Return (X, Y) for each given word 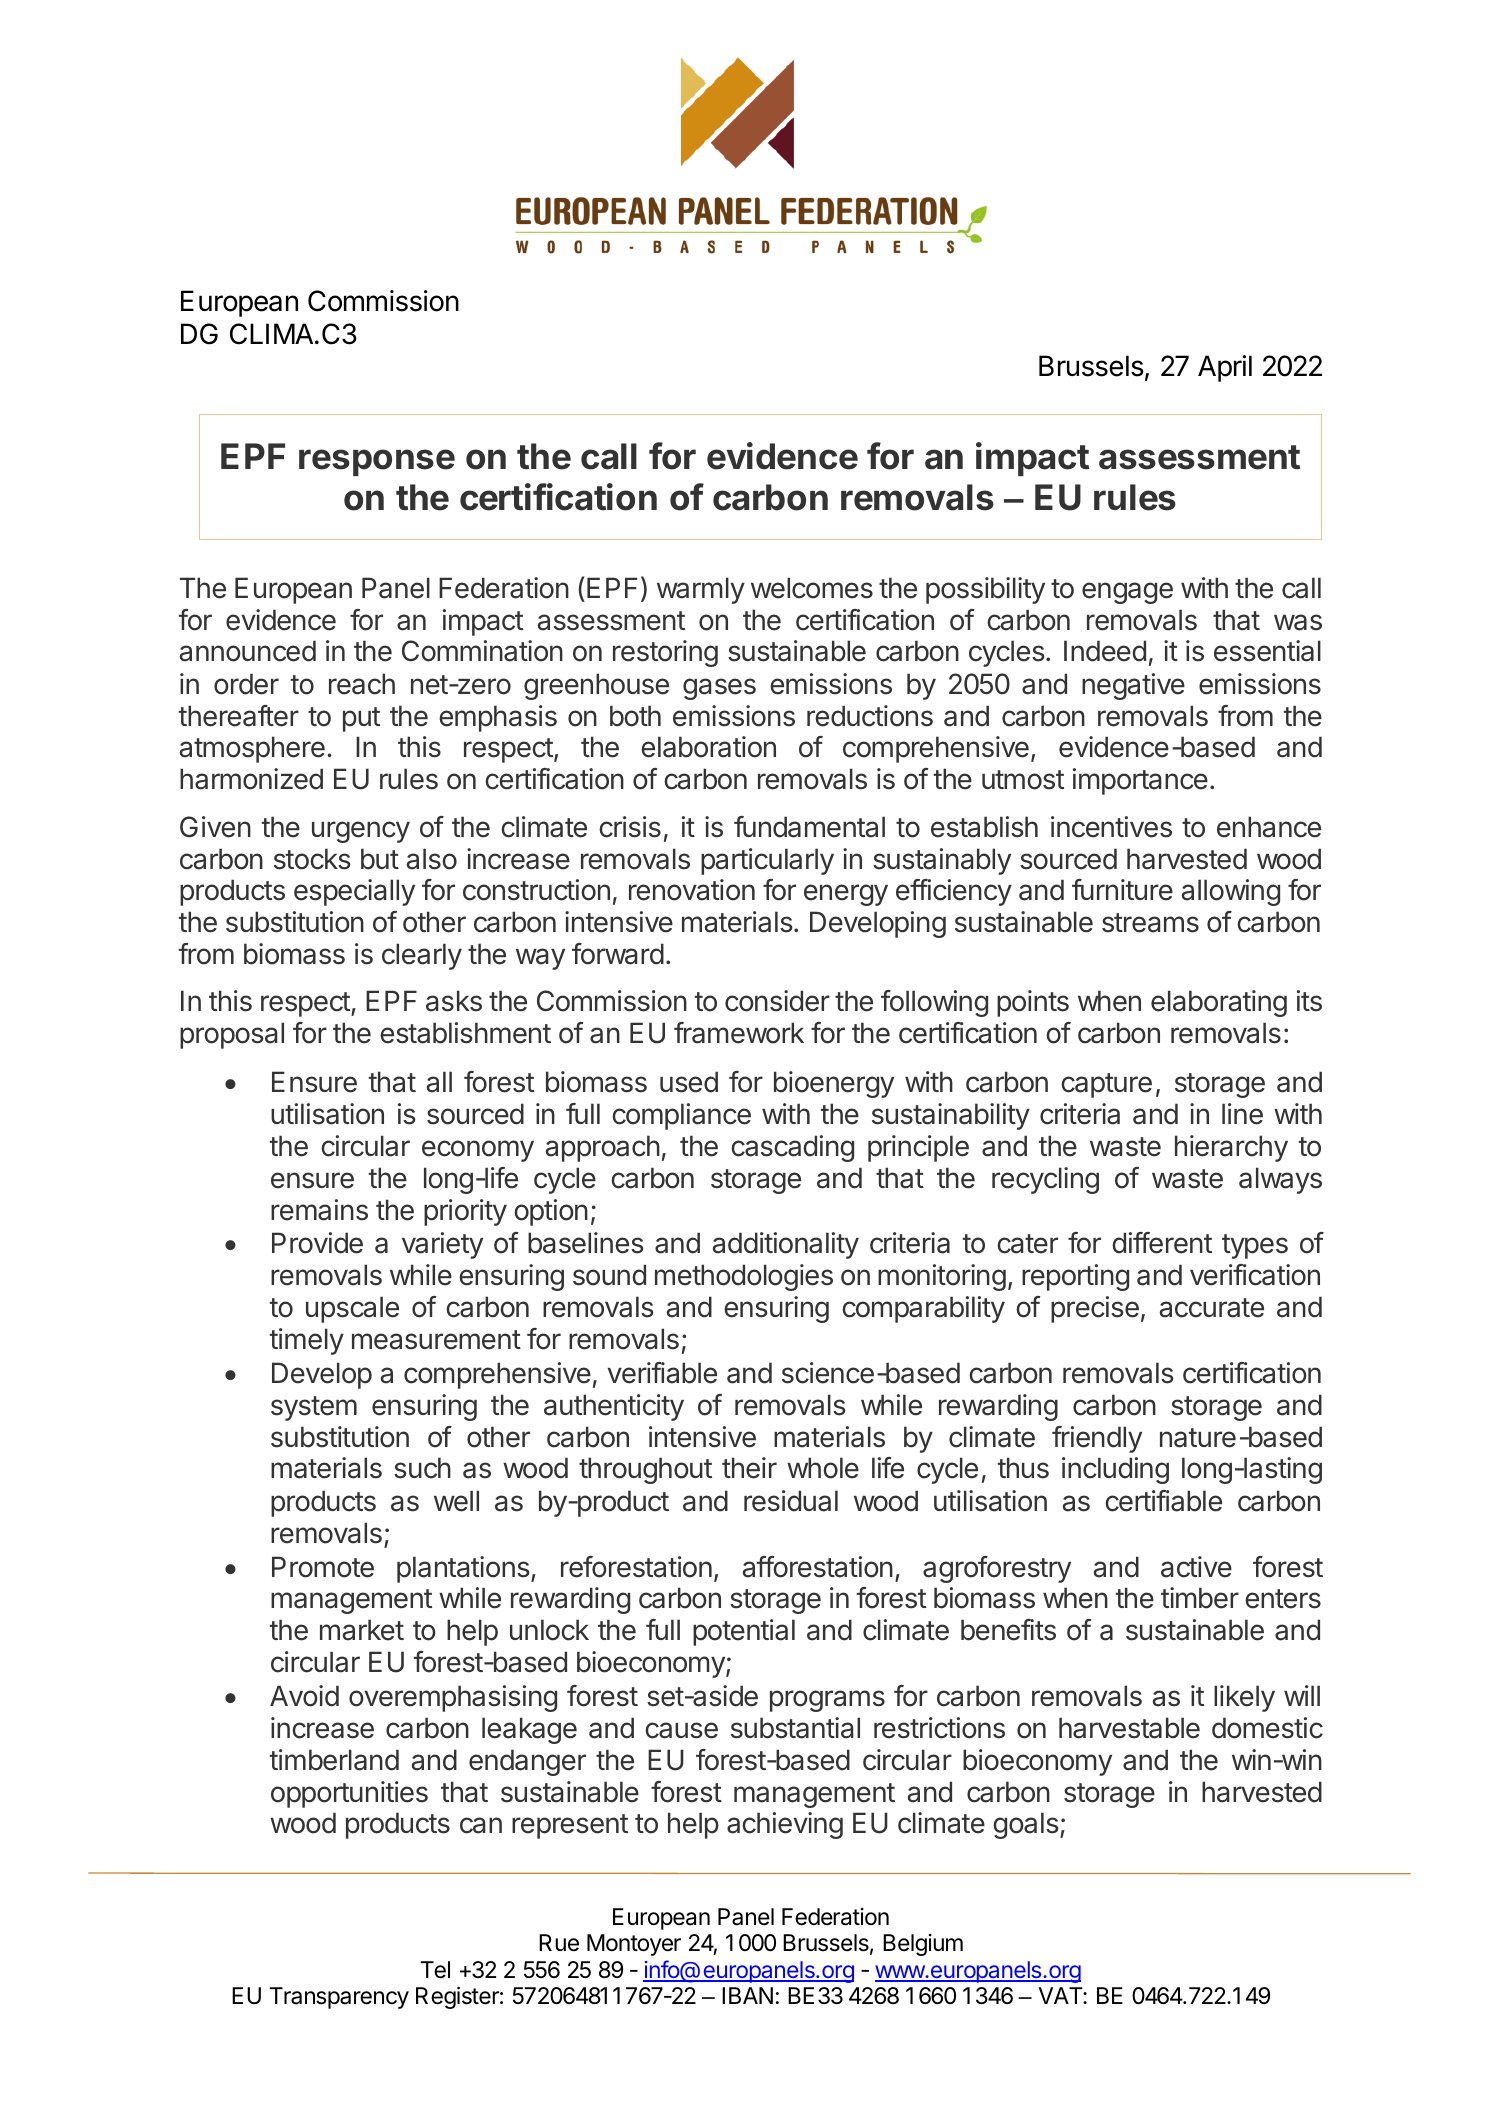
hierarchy (1231, 1148)
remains (319, 1210)
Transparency (339, 1998)
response (377, 462)
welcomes (812, 588)
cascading (792, 1148)
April (1225, 368)
